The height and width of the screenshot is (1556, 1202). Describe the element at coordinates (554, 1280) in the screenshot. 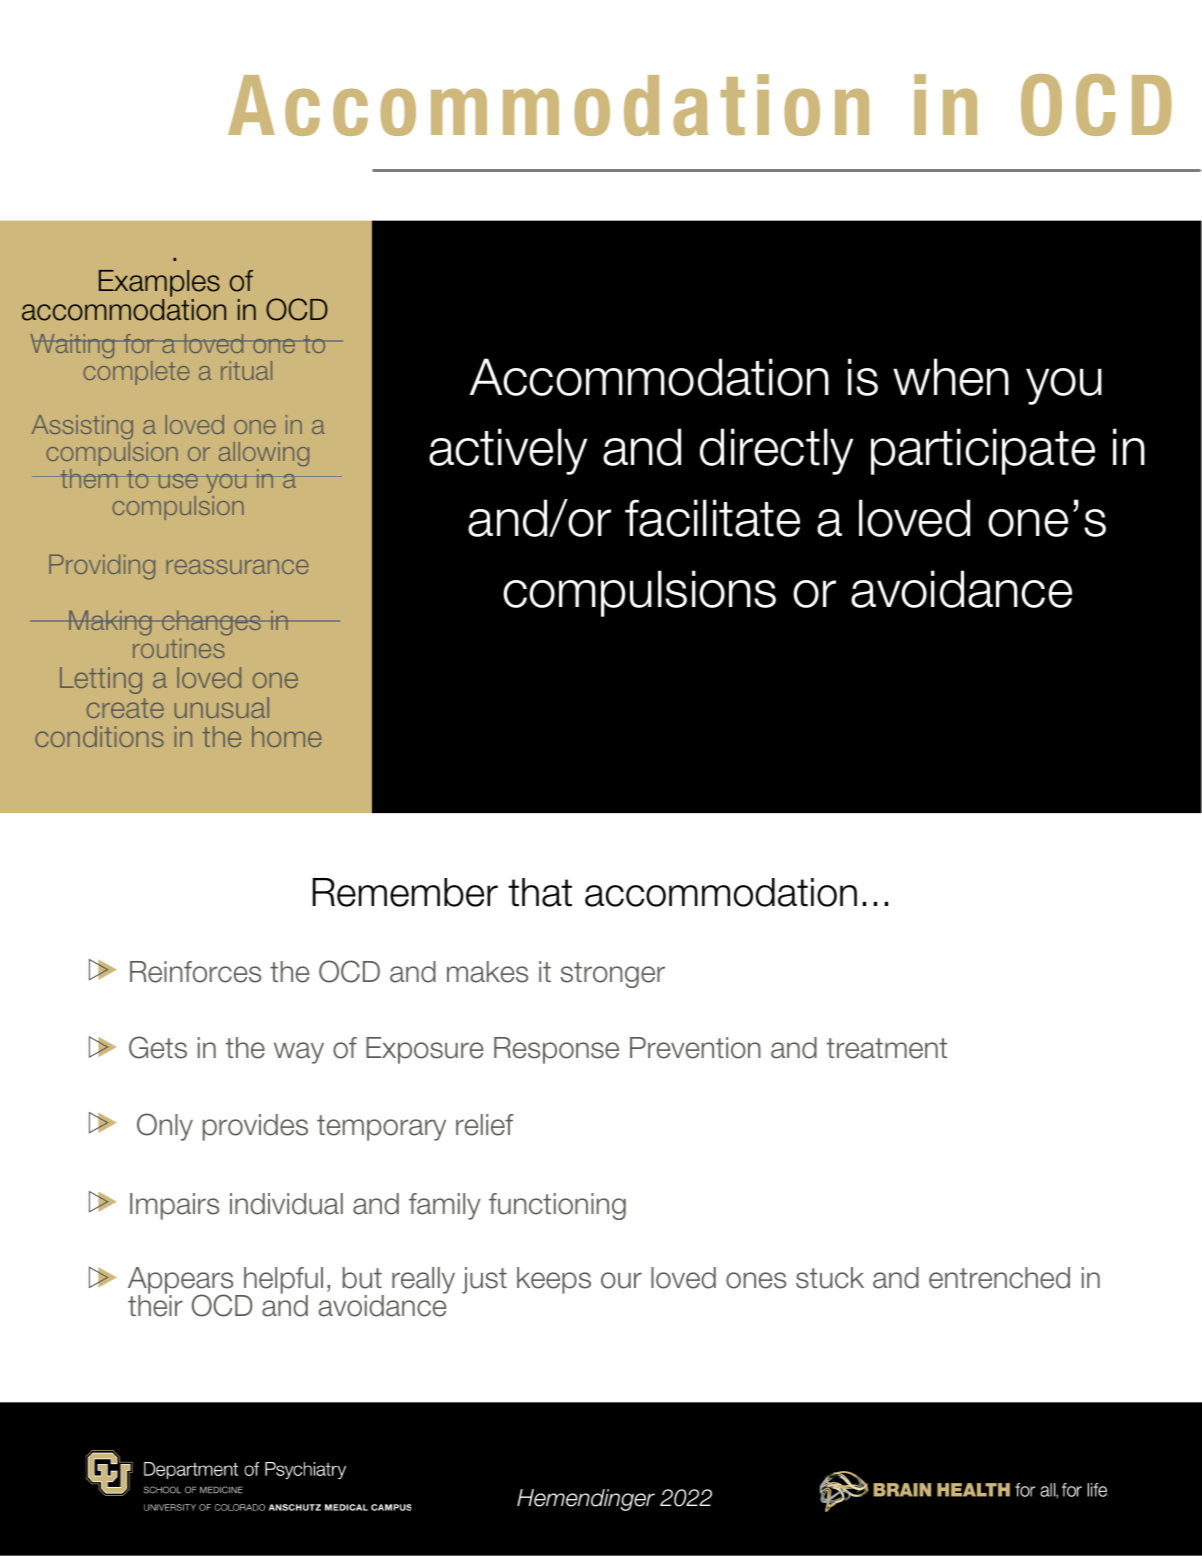

I see `keeps` at that location.
